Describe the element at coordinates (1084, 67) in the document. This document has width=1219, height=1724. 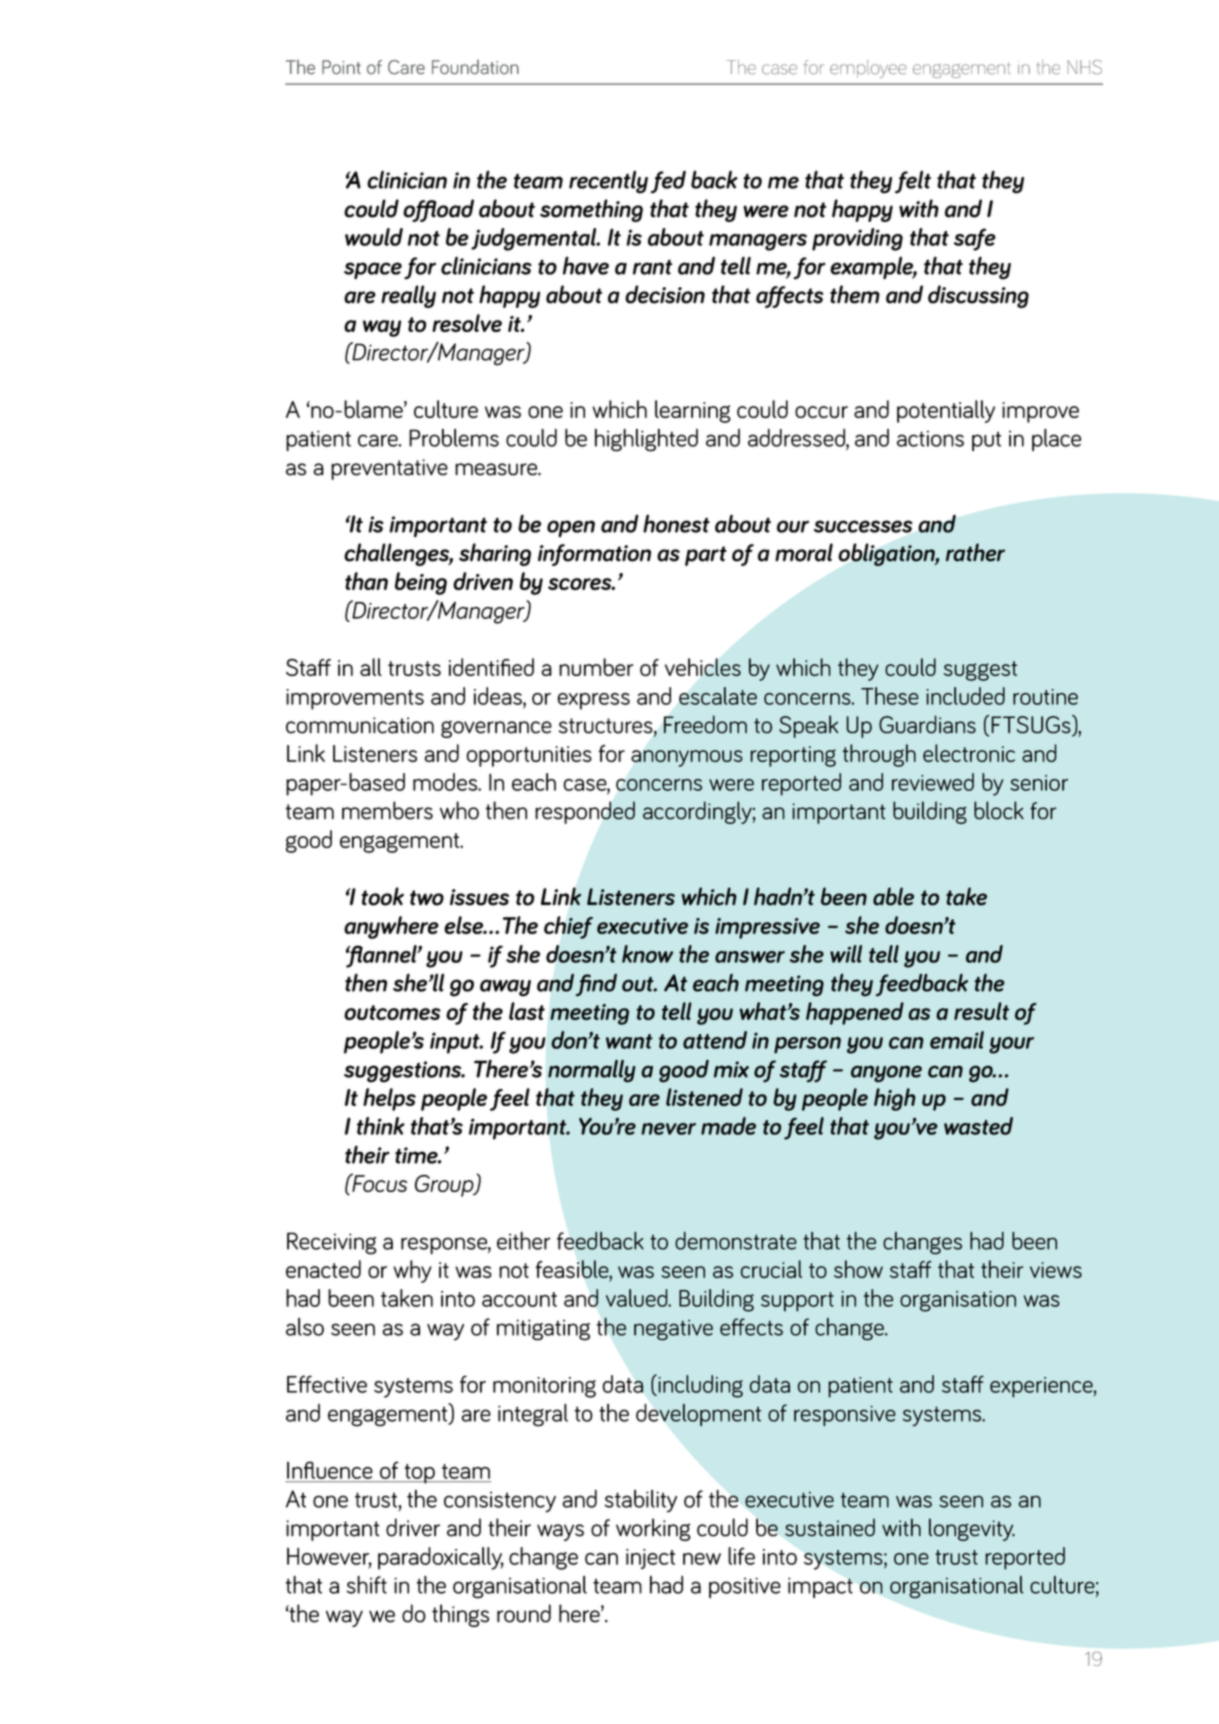
I see `NHS` at that location.
